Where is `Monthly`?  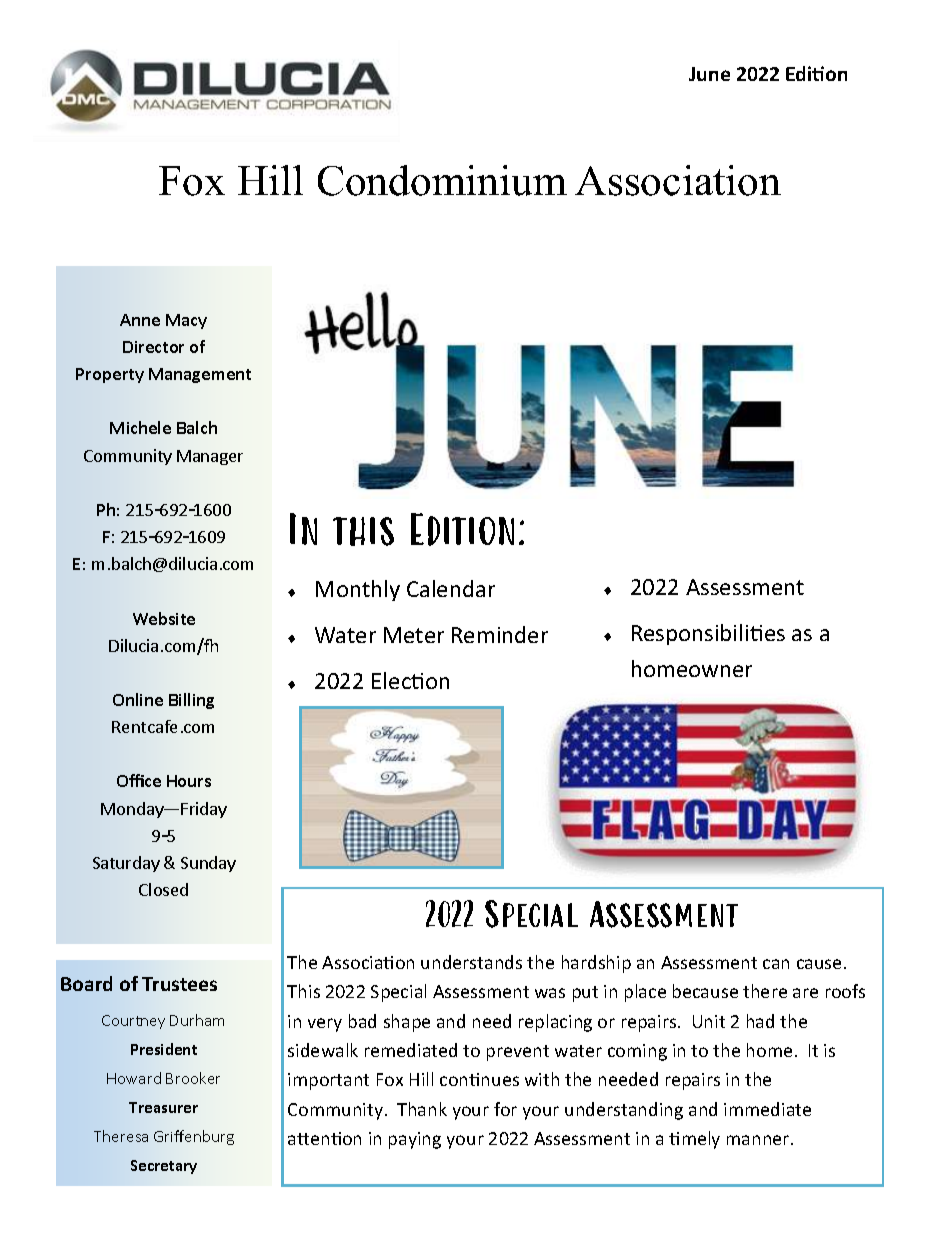 Monthly is located at coordinates (358, 590).
